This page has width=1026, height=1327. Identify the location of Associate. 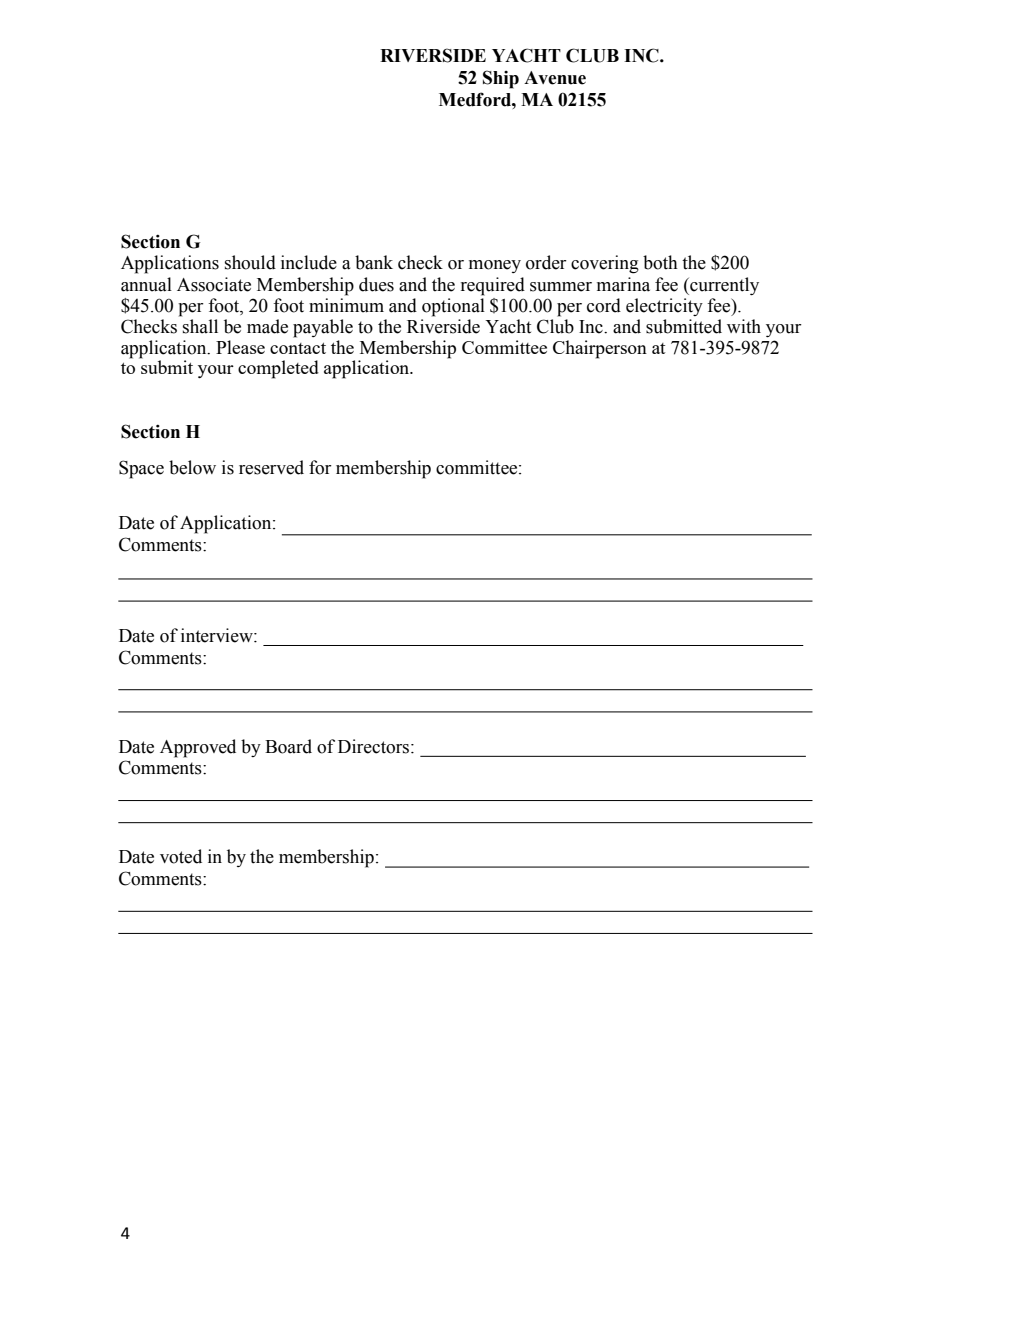
(214, 284).
